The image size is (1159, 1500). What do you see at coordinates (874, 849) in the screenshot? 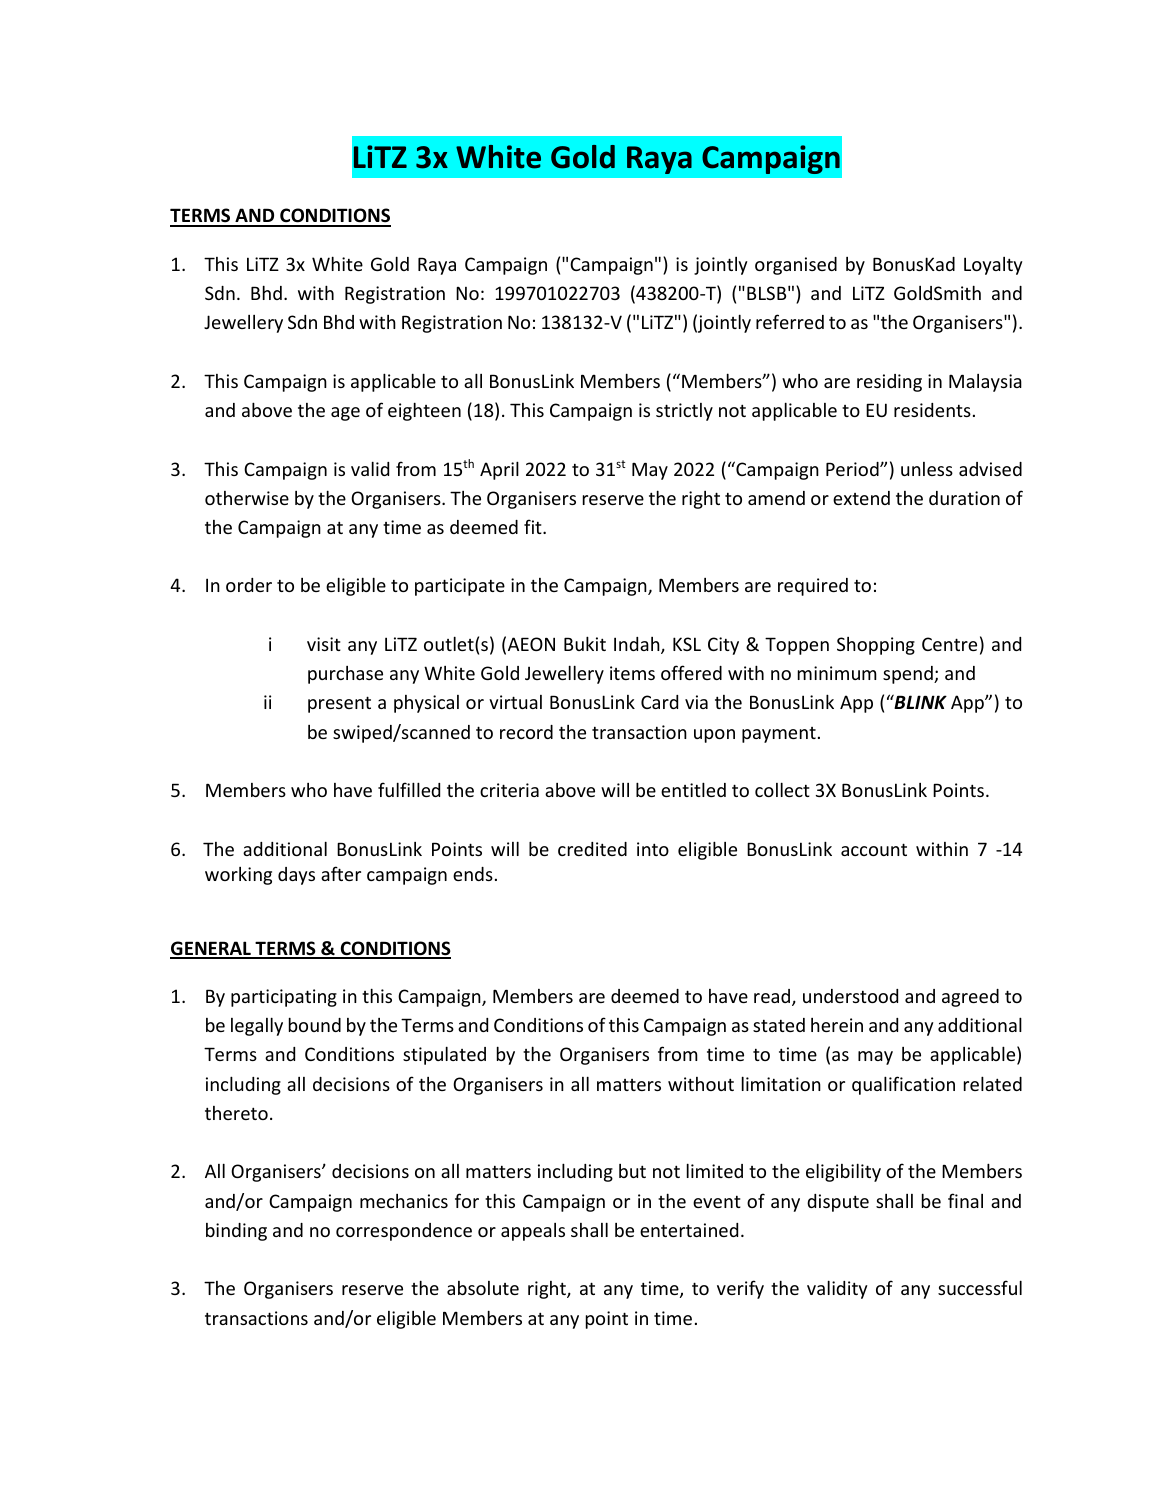
I see `account` at bounding box center [874, 849].
